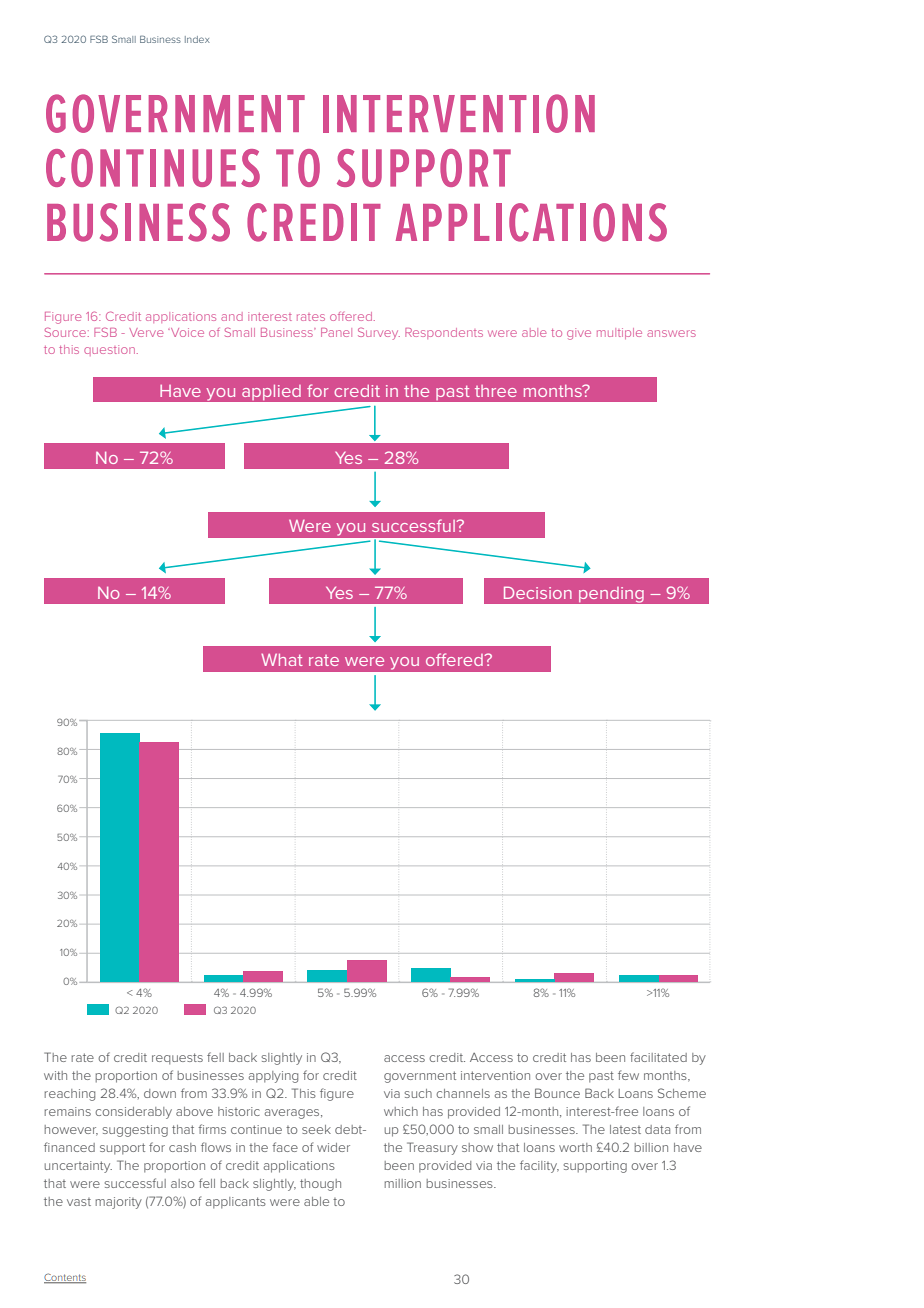 This screenshot has width=924, height=1308. Describe the element at coordinates (118, 1203) in the screenshot. I see `majority` at that location.
